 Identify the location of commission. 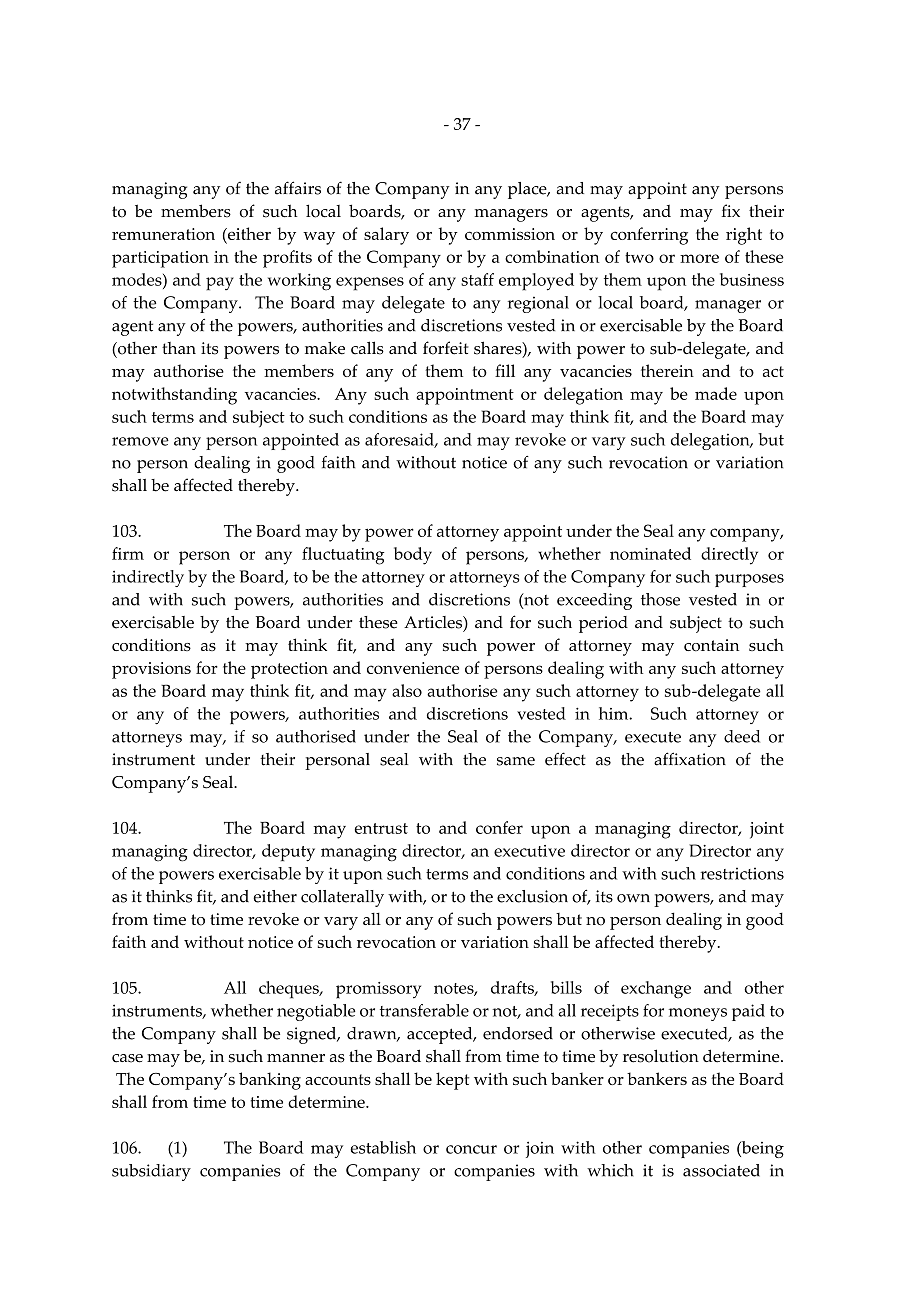
(510, 234).
